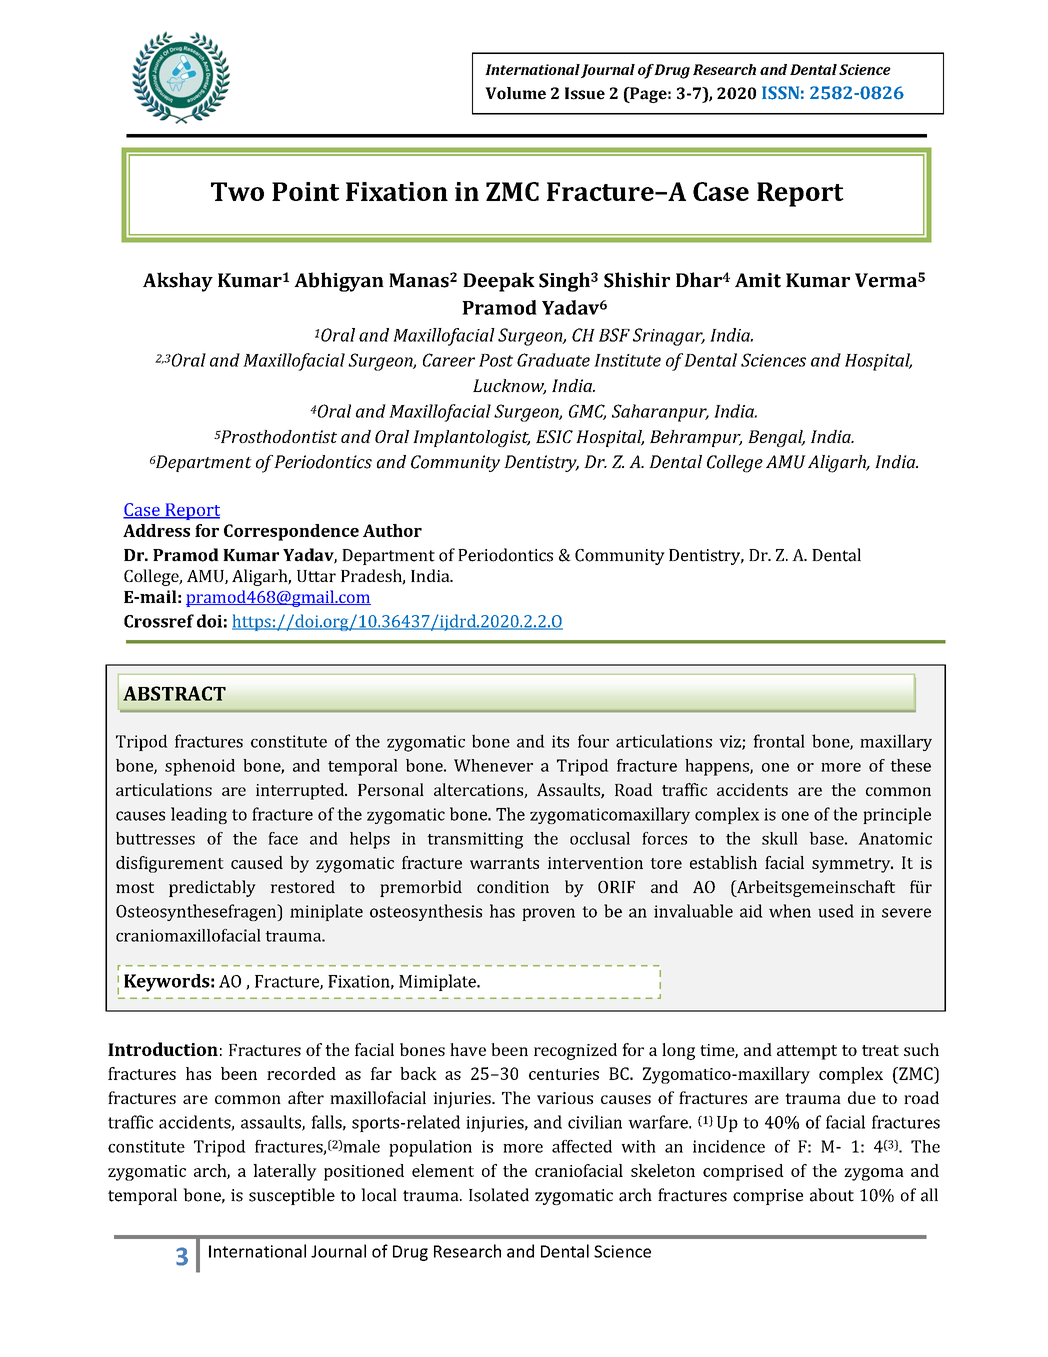 This page has height=1357, width=1048. Describe the element at coordinates (475, 840) in the page. I see `transmitting` at that location.
